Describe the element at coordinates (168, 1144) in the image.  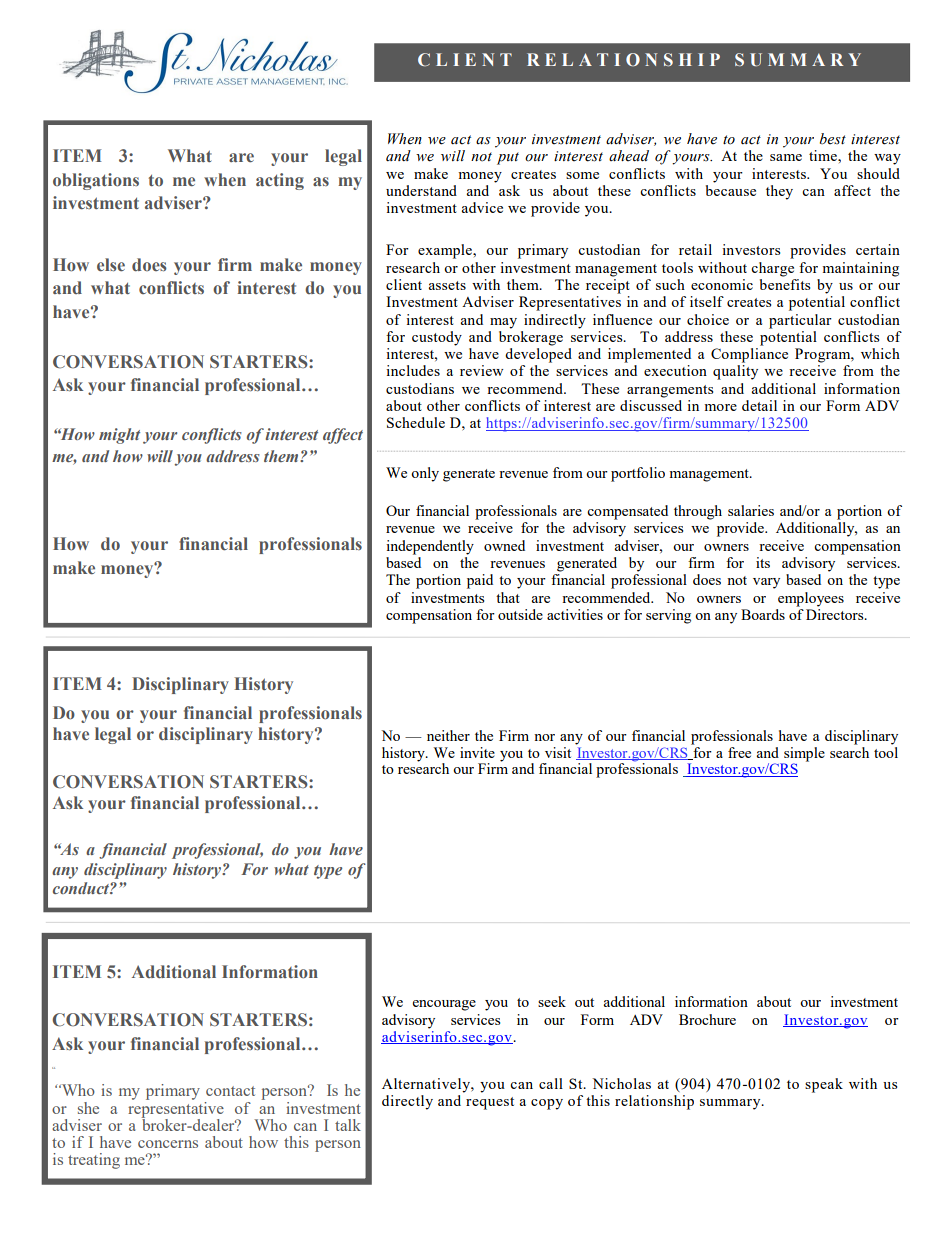
I see `concerns` at that location.
